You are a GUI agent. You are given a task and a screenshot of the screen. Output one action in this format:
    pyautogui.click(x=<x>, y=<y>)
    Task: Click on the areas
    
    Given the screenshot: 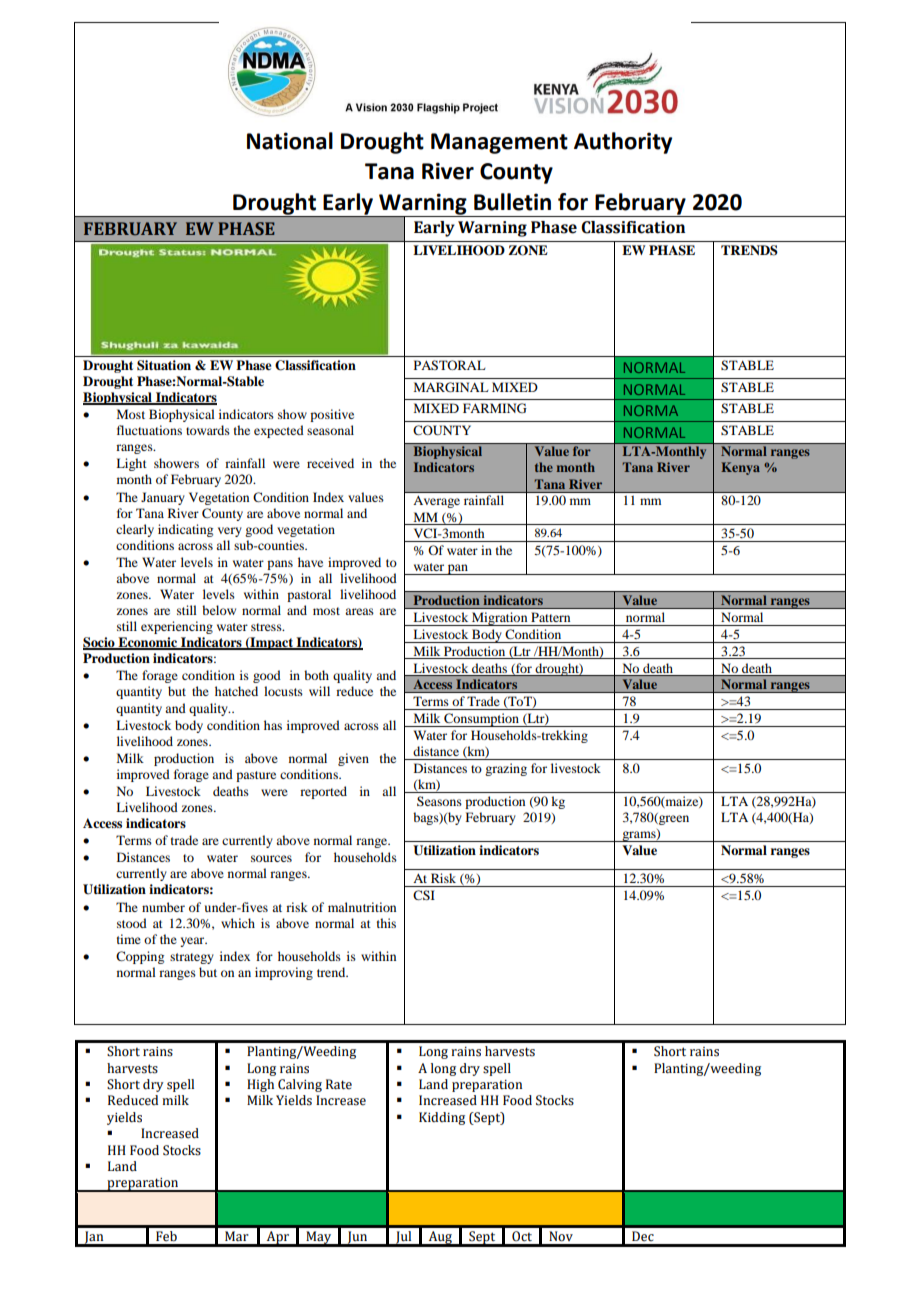 What is the action you would take?
    pyautogui.click(x=359, y=611)
